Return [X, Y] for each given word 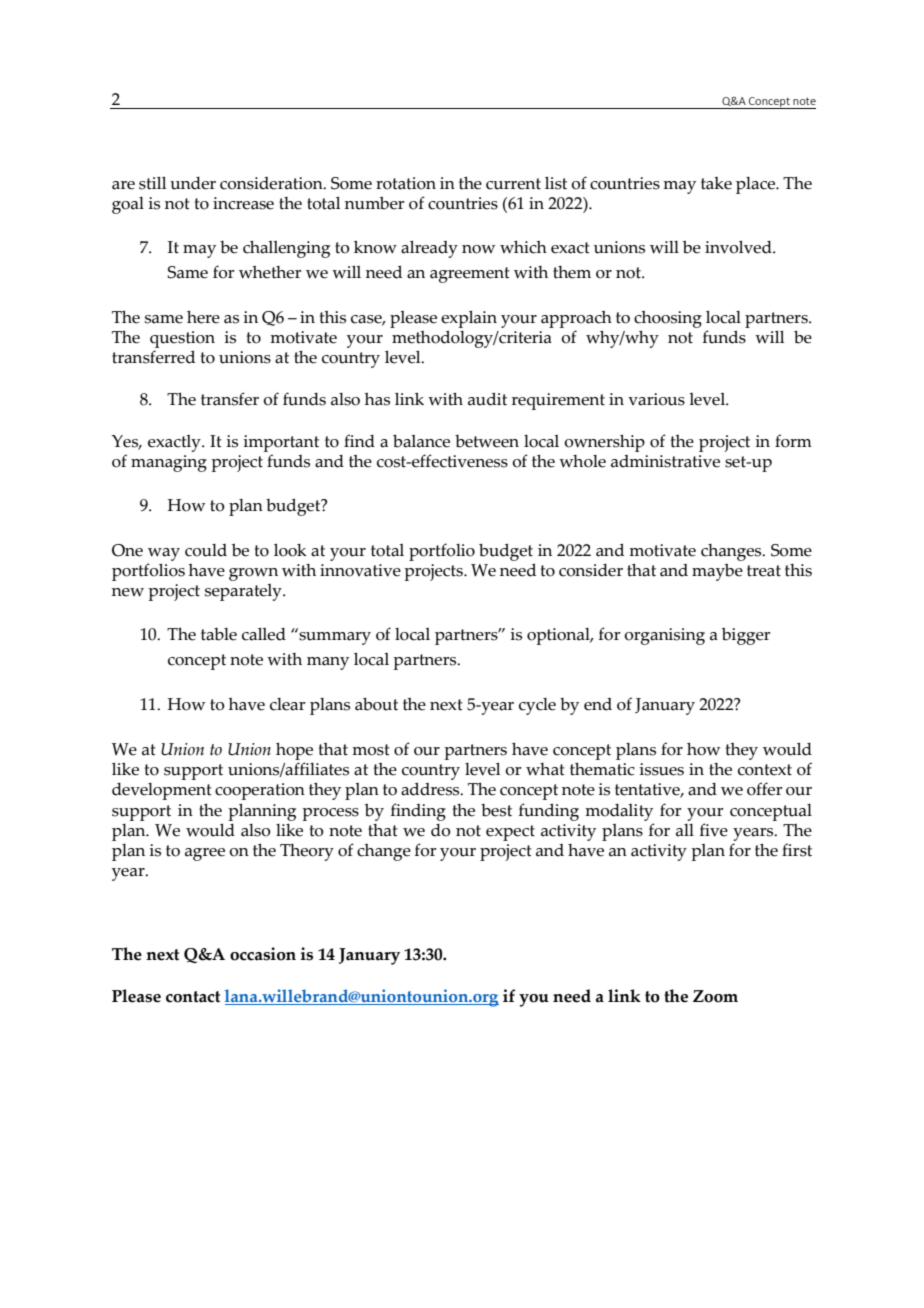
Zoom [715, 996]
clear [287, 704]
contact [193, 997]
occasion [263, 954]
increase [243, 203]
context [765, 770]
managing [169, 463]
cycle [537, 706]
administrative [665, 461]
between [487, 441]
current [513, 184]
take [716, 183]
